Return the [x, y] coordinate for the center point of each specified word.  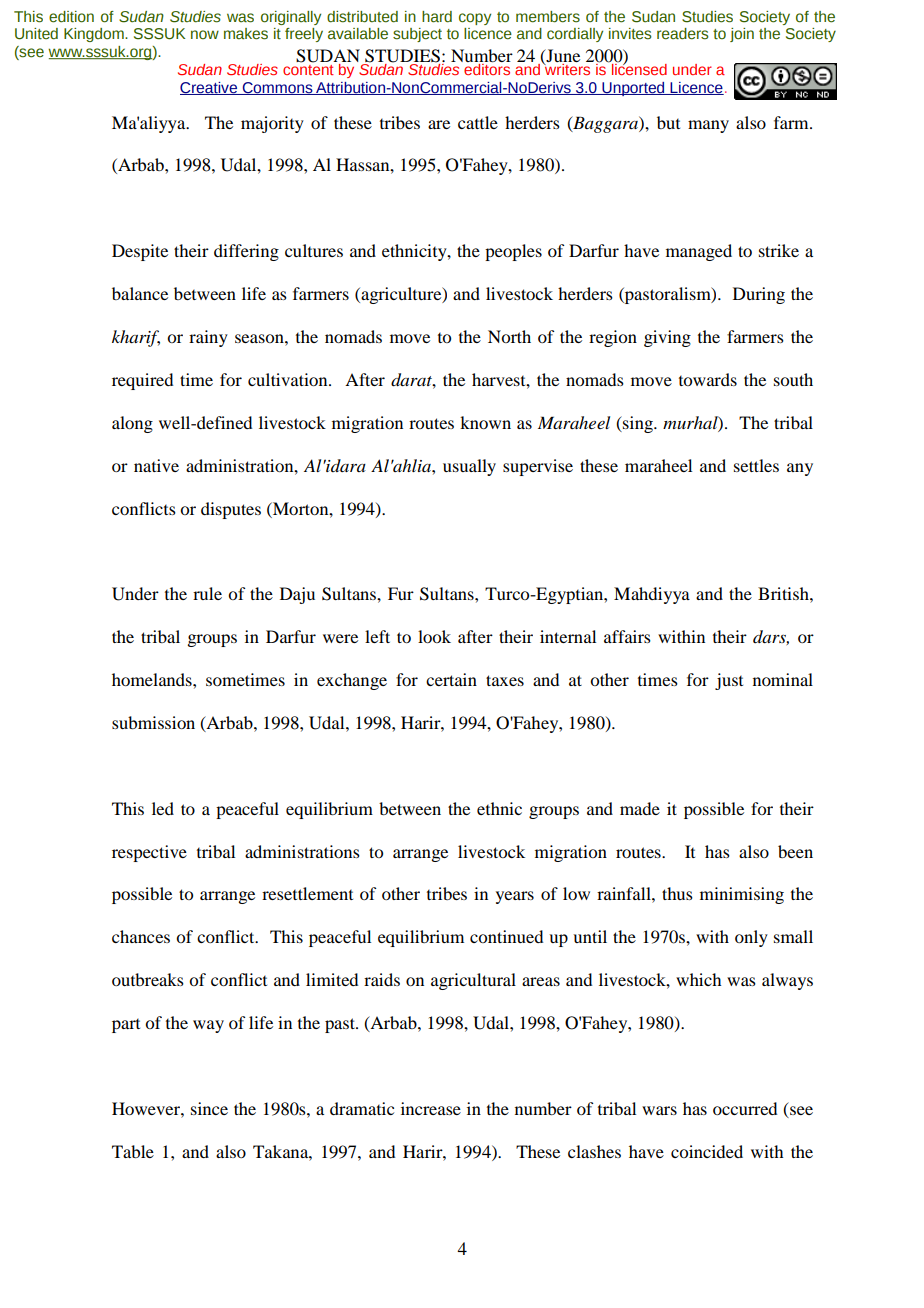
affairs [627, 636]
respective [149, 853]
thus [677, 893]
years [515, 897]
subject [417, 35]
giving [667, 338]
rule [207, 593]
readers [683, 34]
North [509, 336]
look [434, 636]
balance [140, 293]
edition [71, 17]
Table [133, 1151]
